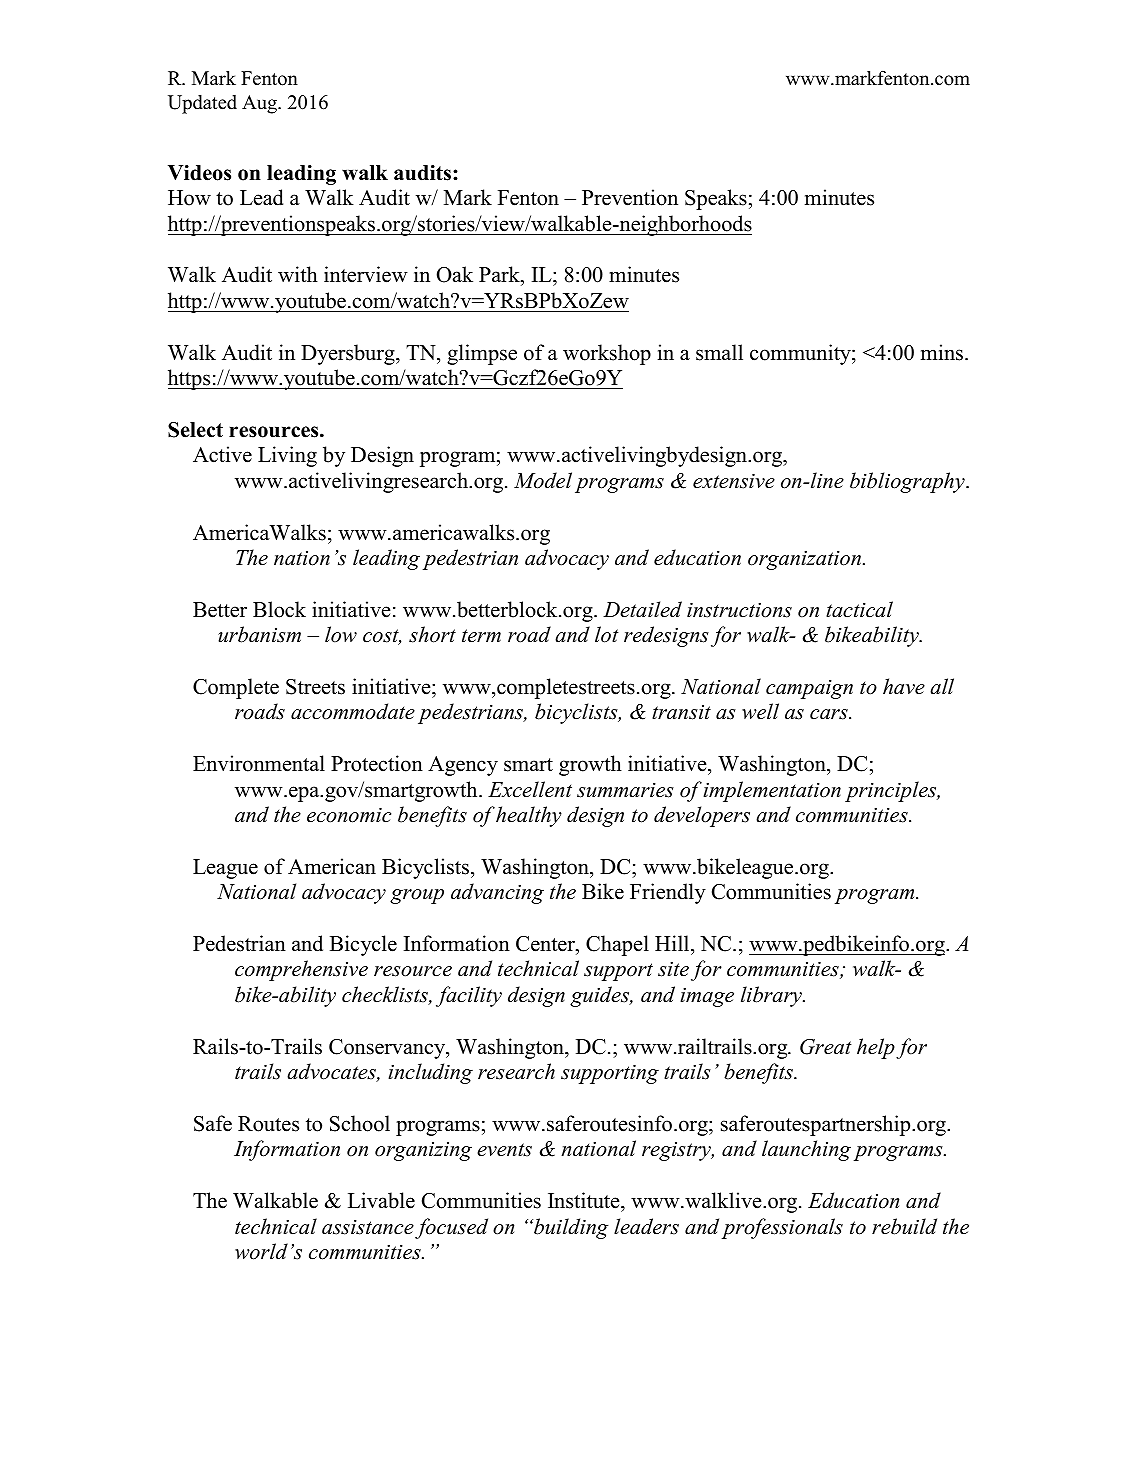  Describe the element at coordinates (455, 274) in the image. I see `Oak` at that location.
